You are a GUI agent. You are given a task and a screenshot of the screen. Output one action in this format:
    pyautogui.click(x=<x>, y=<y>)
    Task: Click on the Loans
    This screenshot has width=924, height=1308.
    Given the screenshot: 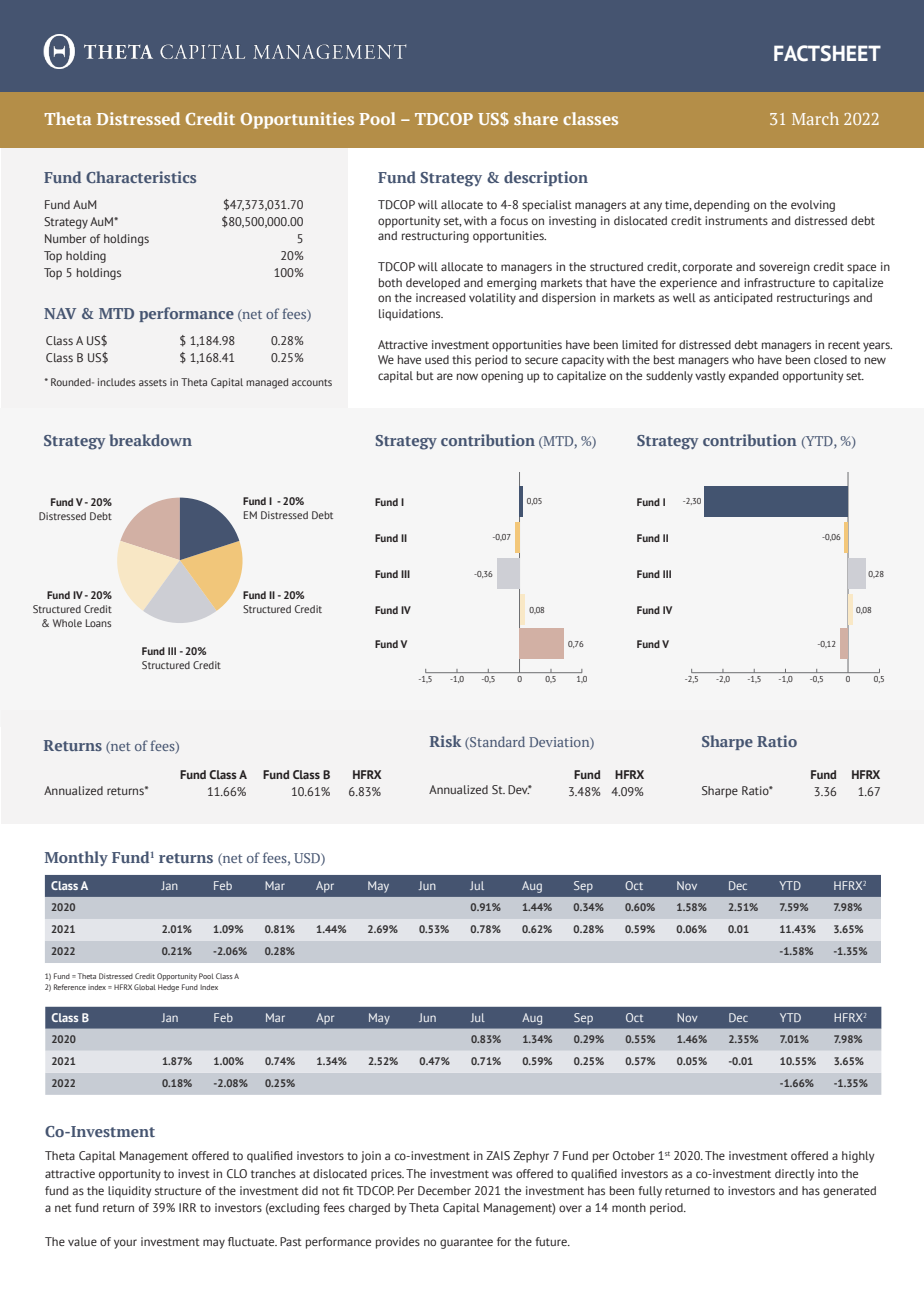 What is the action you would take?
    pyautogui.click(x=98, y=623)
